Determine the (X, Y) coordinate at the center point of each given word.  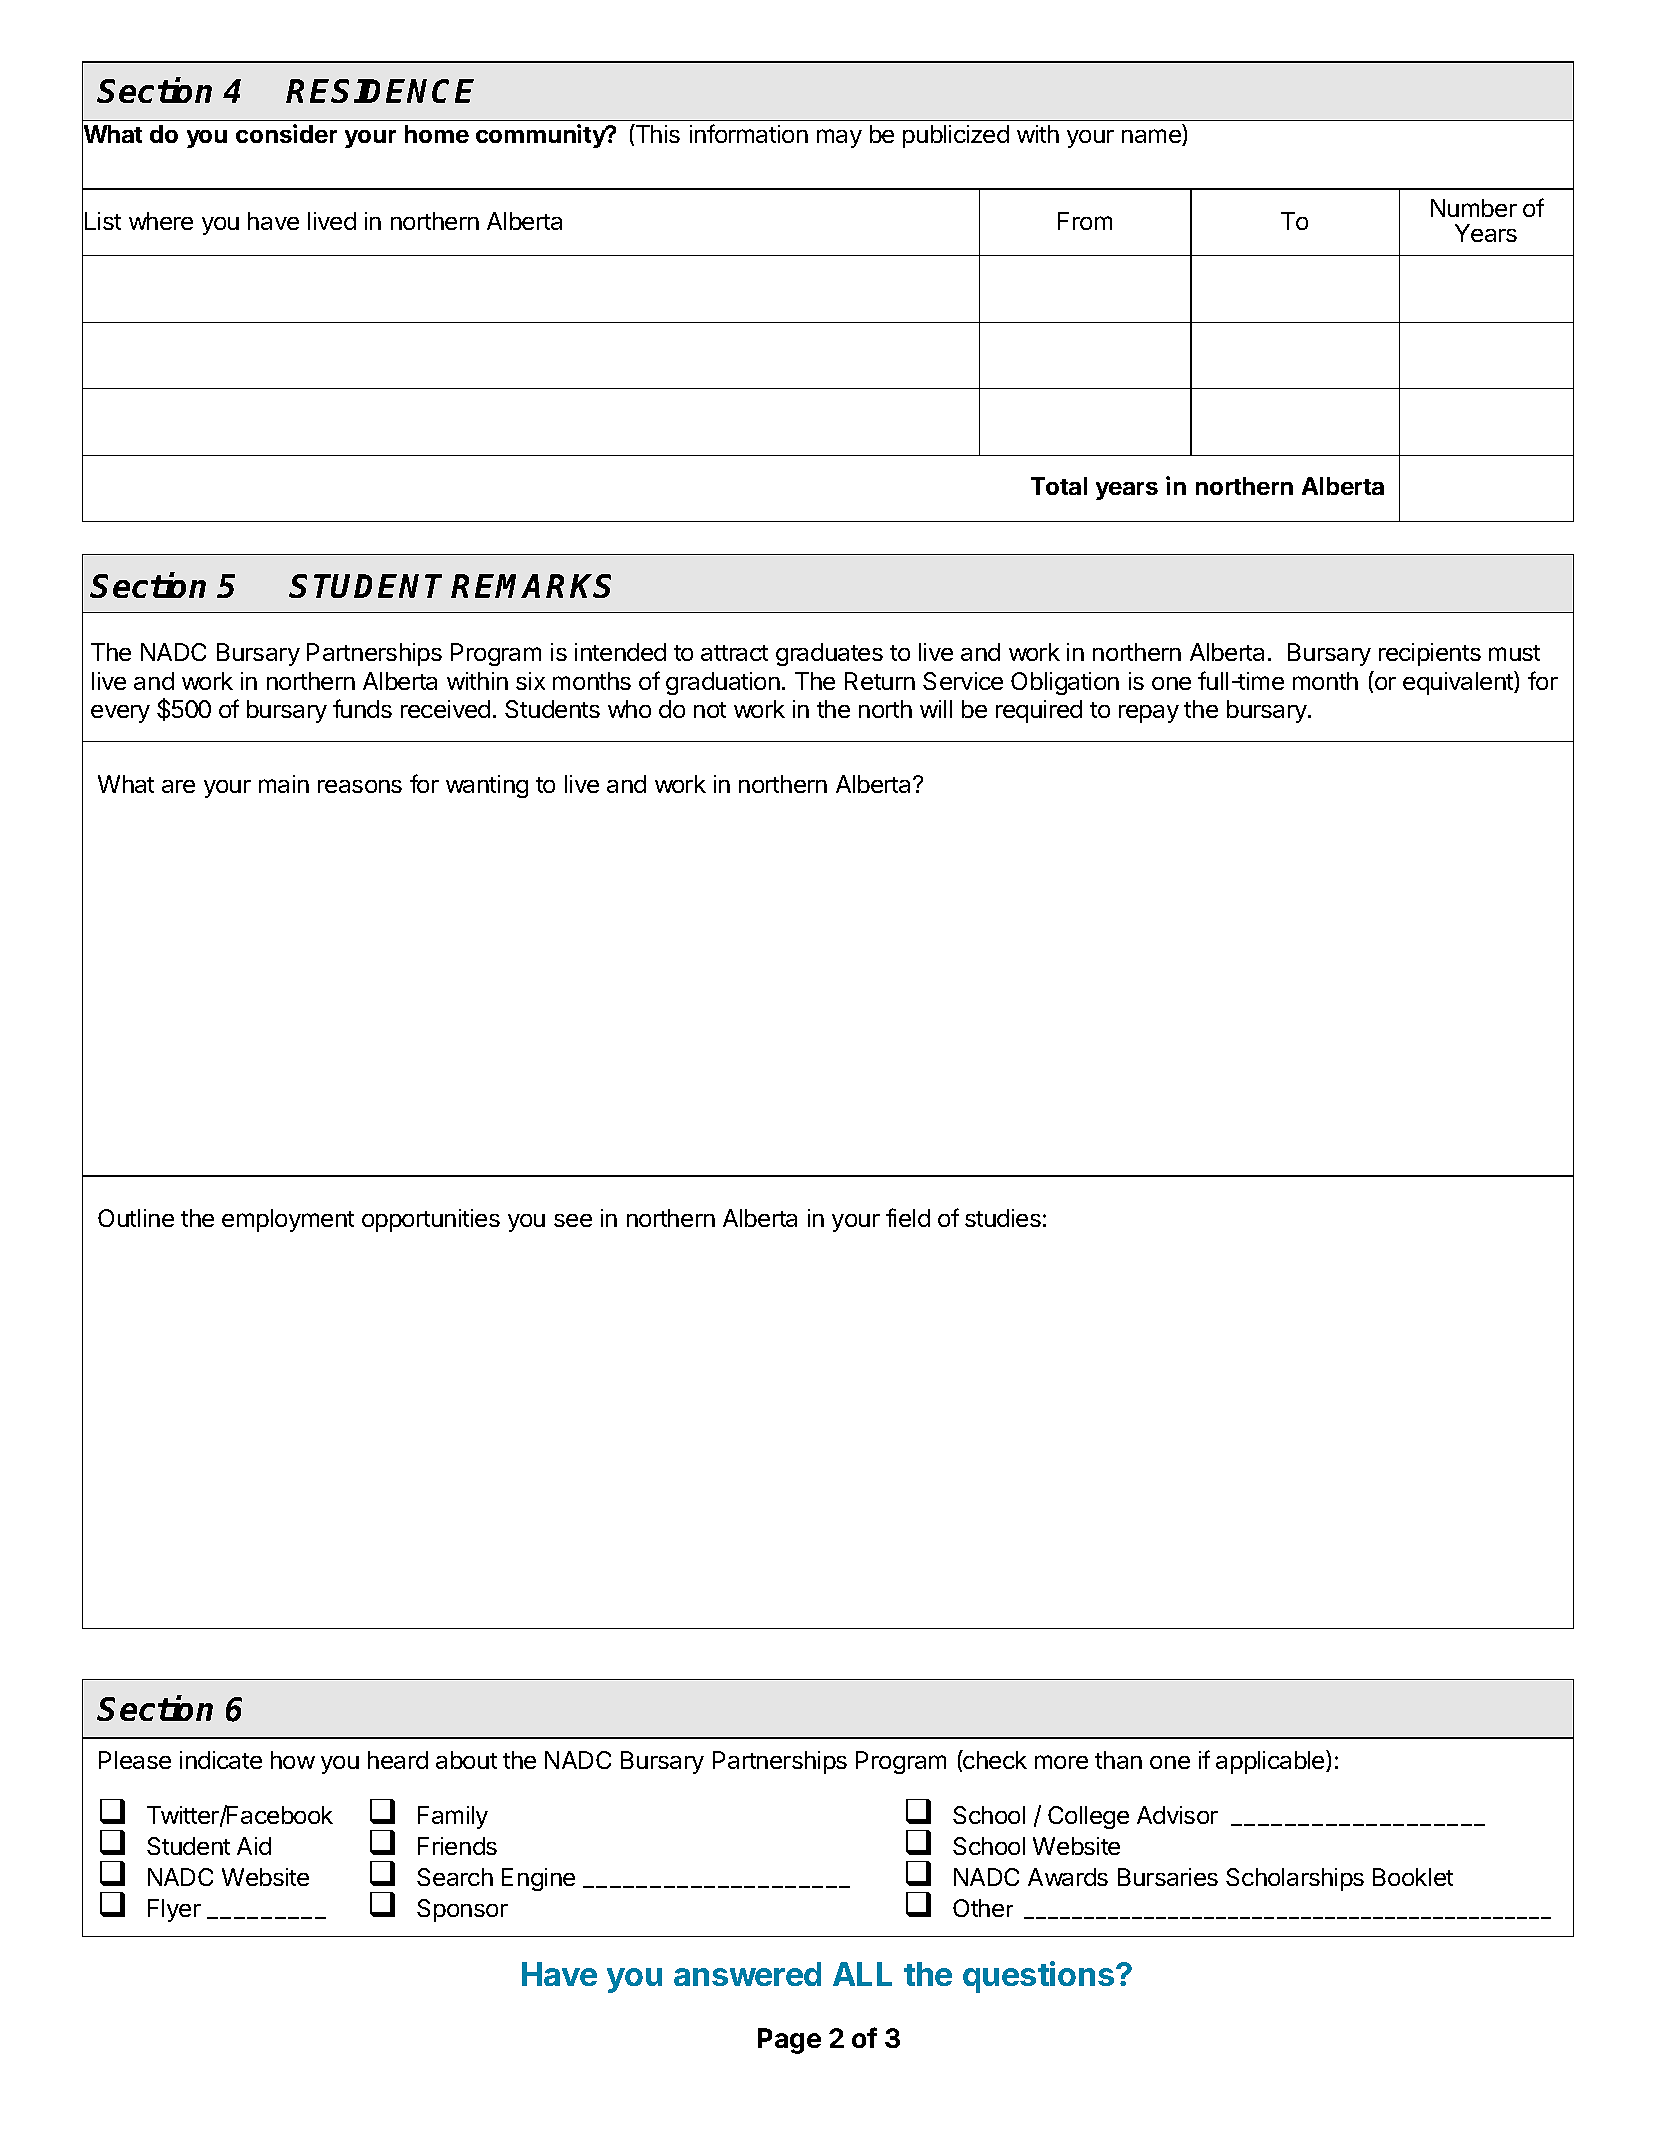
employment (288, 1220)
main (284, 784)
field (908, 1217)
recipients (1430, 654)
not (710, 710)
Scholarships (1295, 1879)
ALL (862, 1974)
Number (1474, 208)
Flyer (174, 1910)
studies (1003, 1218)
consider (286, 133)
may (839, 138)
